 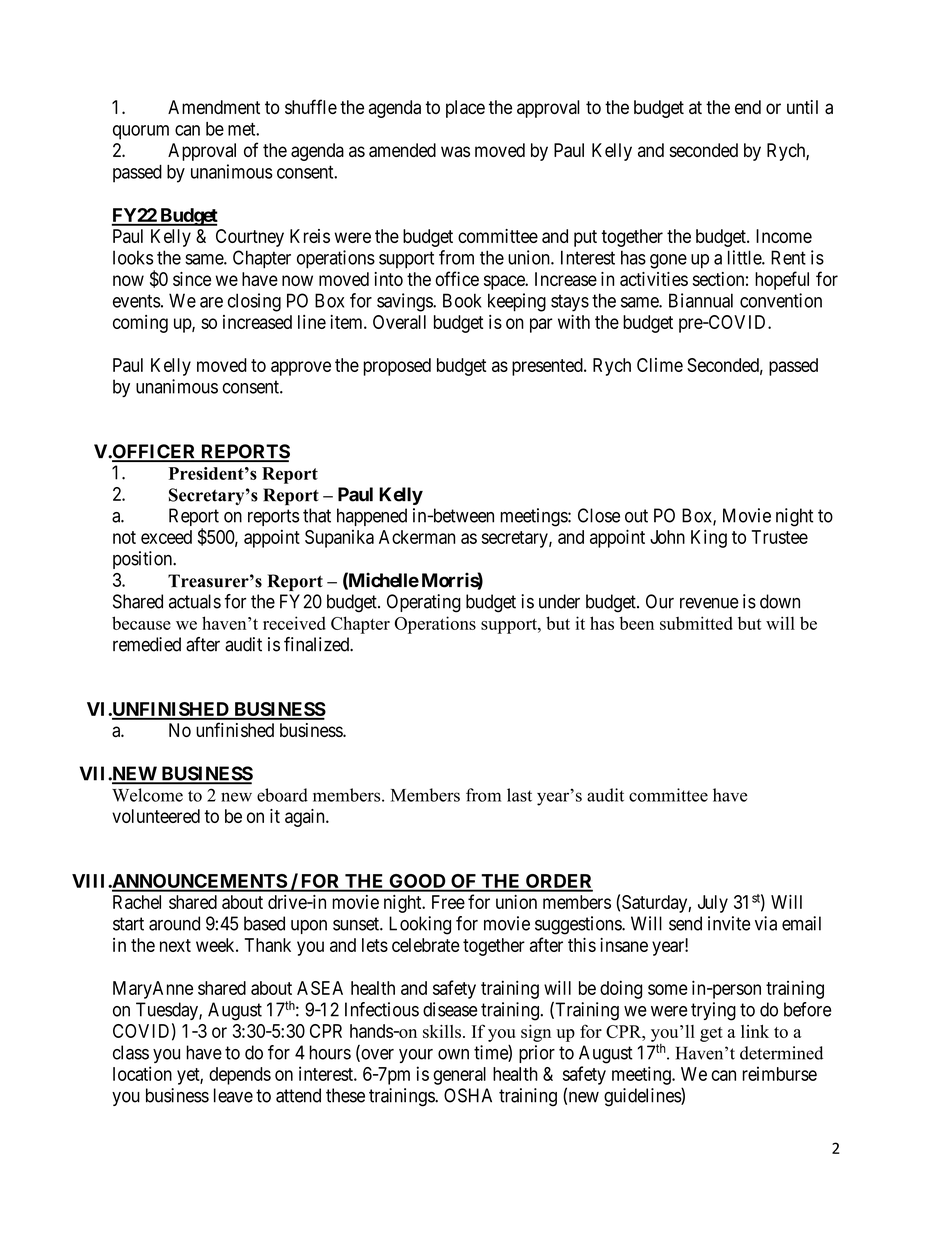 I want to click on submitted, so click(x=696, y=623).
